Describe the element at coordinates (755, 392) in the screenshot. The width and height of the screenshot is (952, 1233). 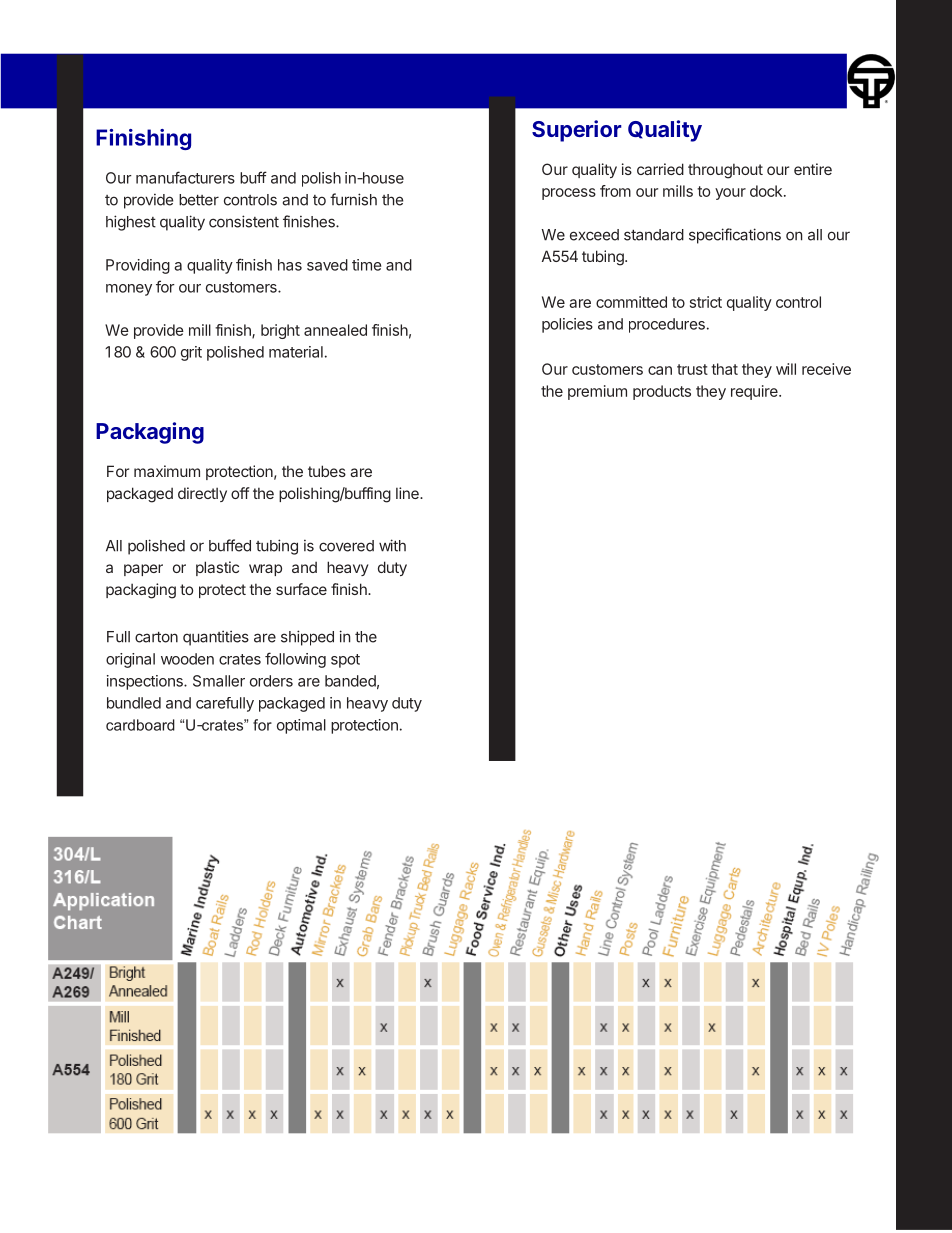
I see `require` at that location.
